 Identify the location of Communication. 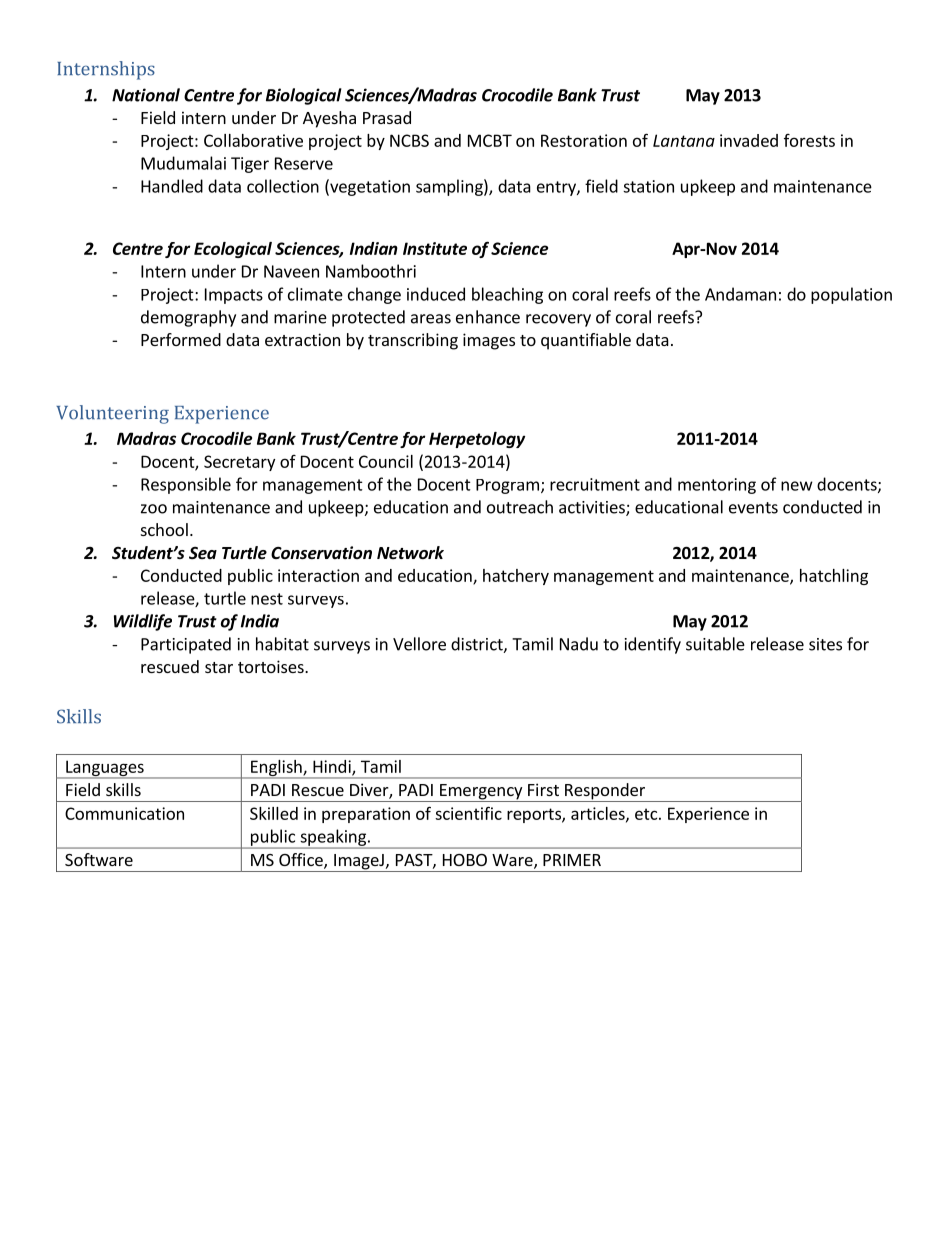
(124, 813).
